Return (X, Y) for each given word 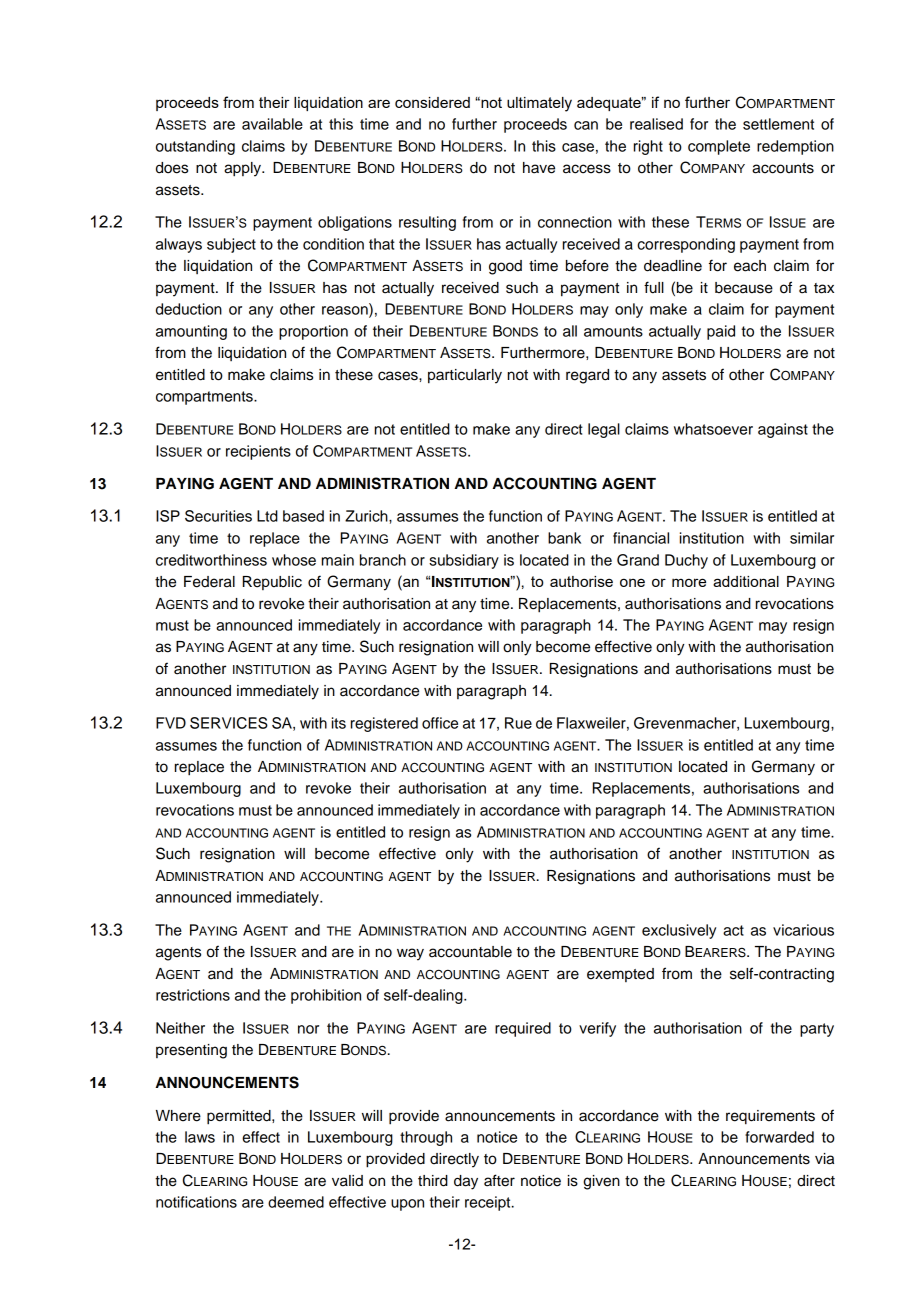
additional (746, 581)
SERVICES (229, 723)
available (272, 124)
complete (719, 147)
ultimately (539, 104)
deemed (296, 1202)
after (499, 1180)
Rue (518, 723)
